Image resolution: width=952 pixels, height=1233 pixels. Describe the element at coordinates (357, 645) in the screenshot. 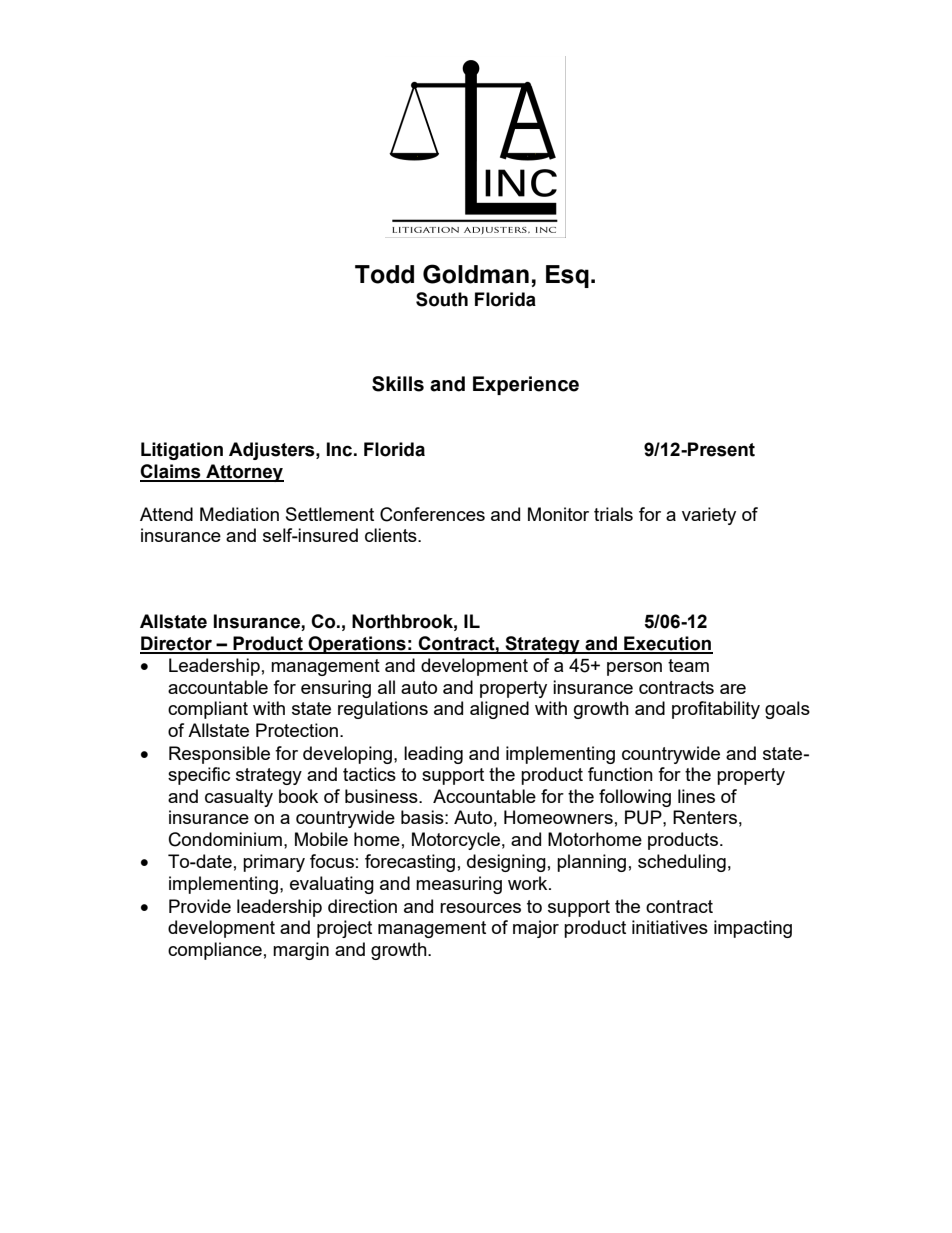

I see `Operations` at that location.
